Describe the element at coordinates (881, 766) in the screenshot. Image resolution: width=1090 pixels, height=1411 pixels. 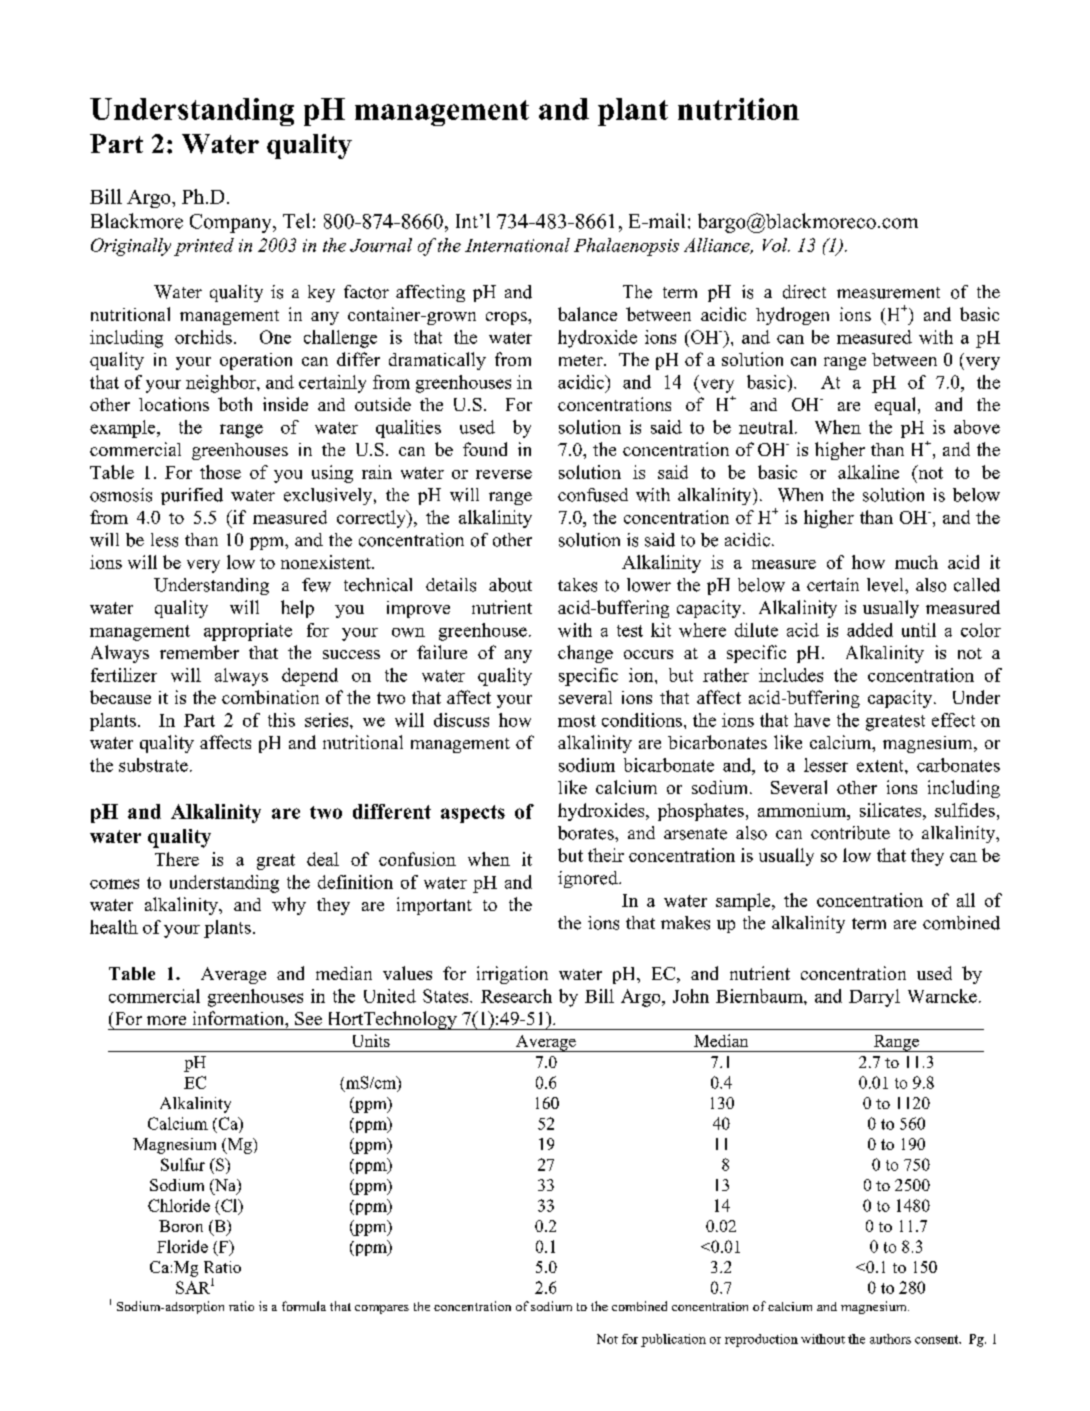
I see `extent` at that location.
